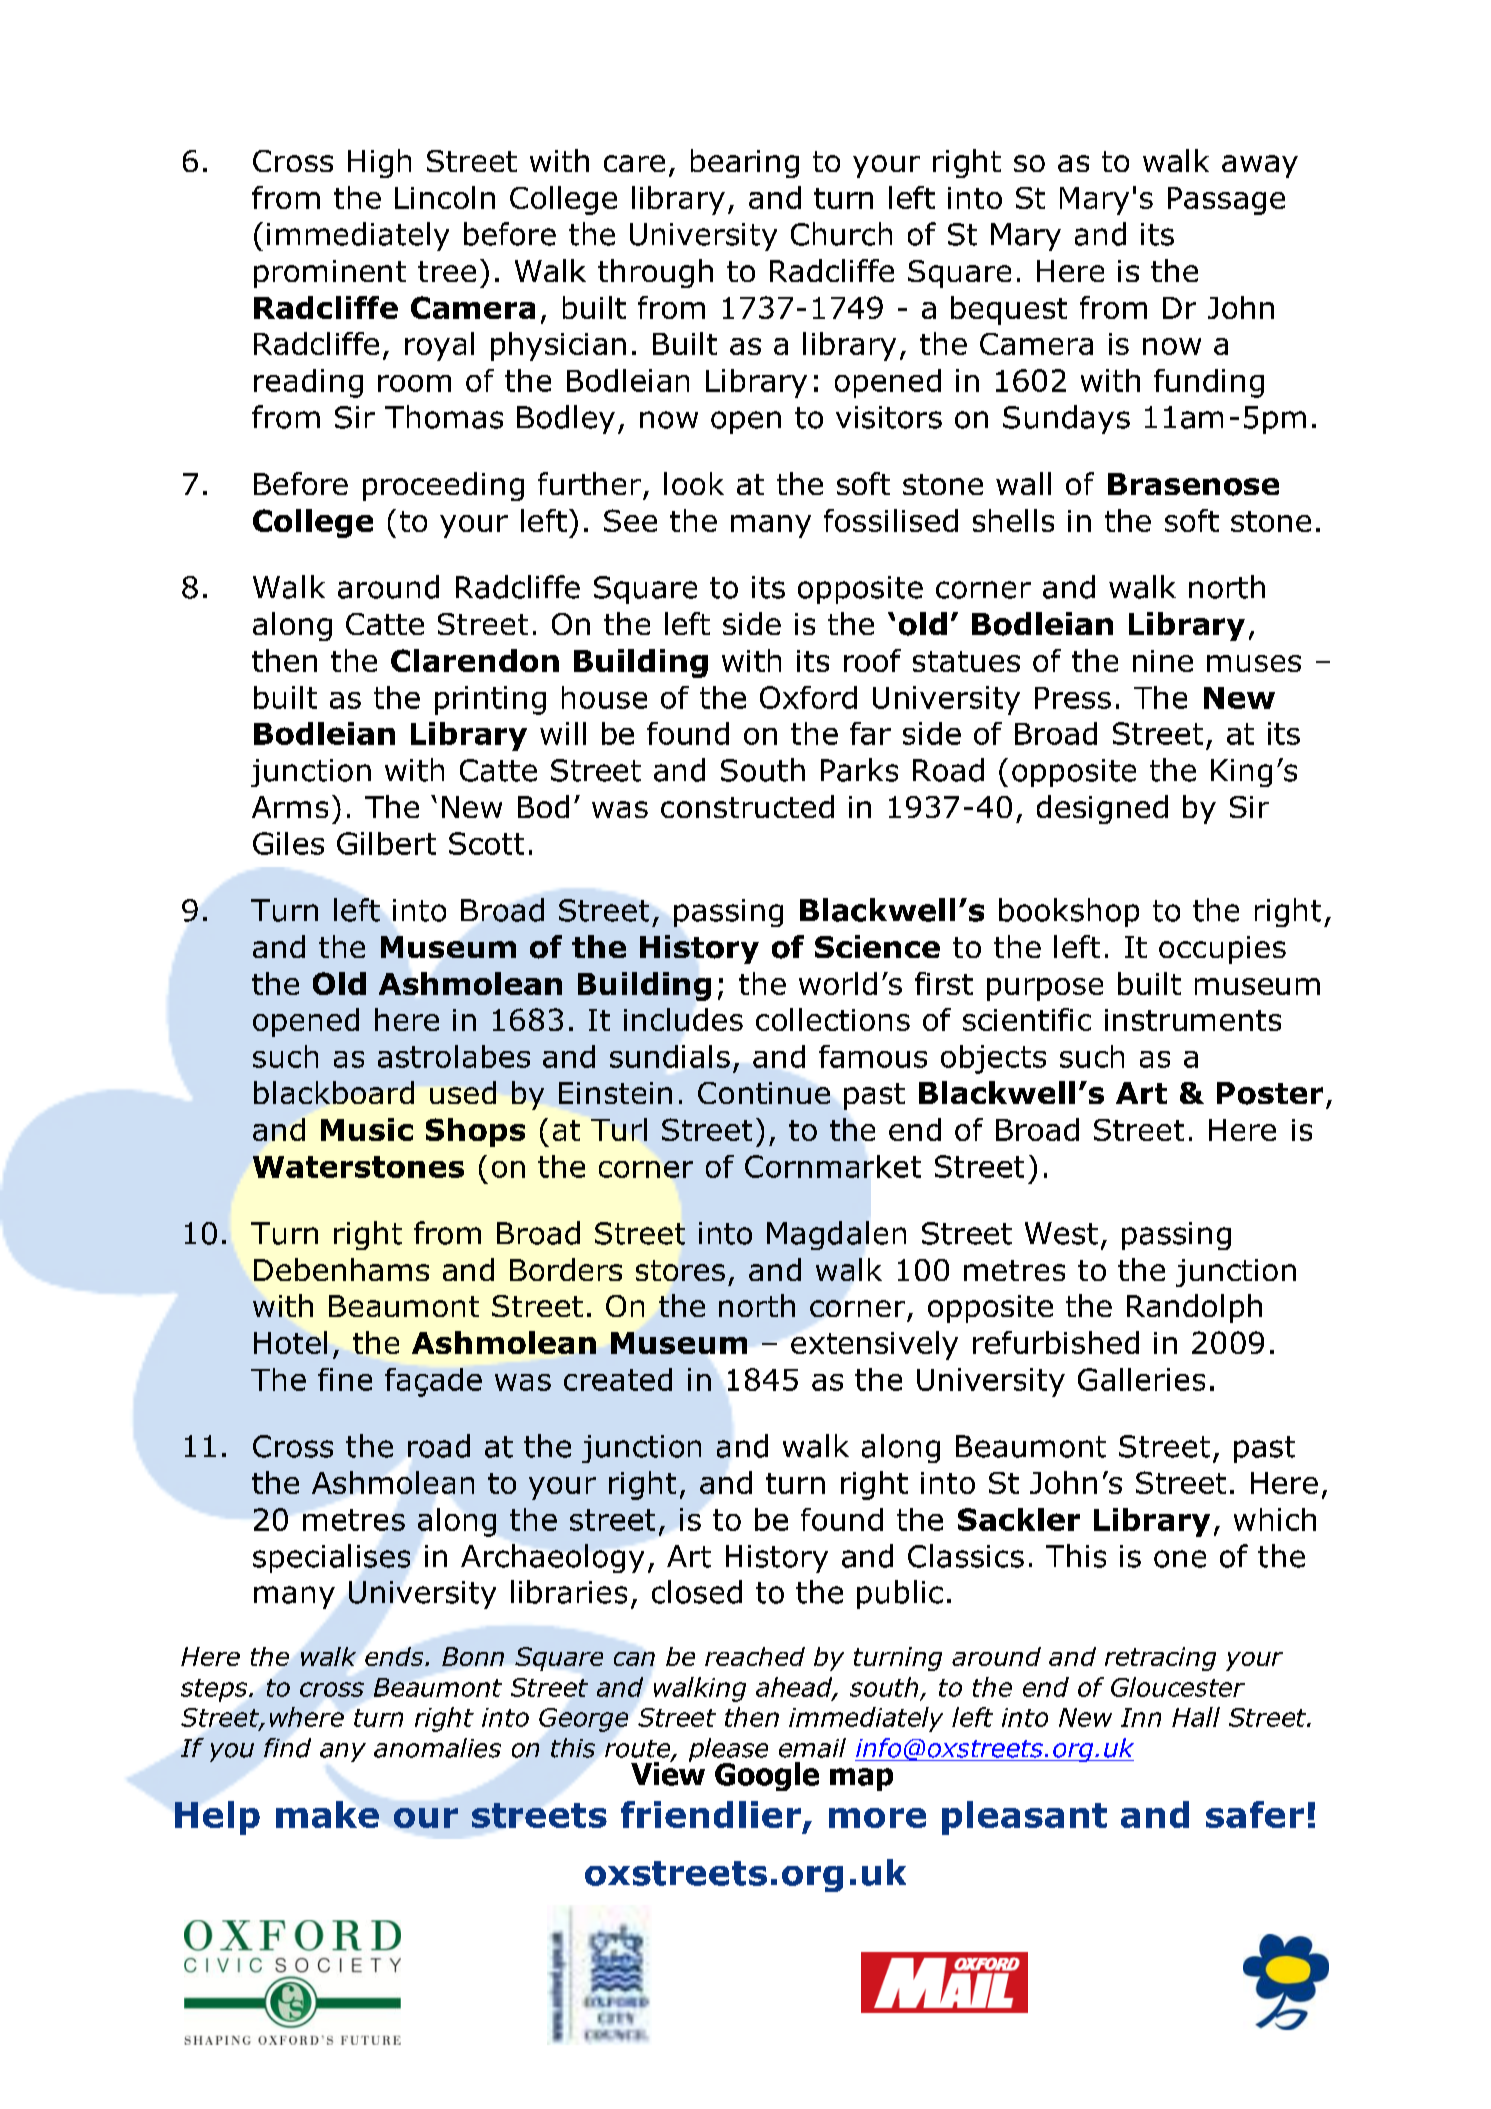  I want to click on fine, so click(345, 1379).
